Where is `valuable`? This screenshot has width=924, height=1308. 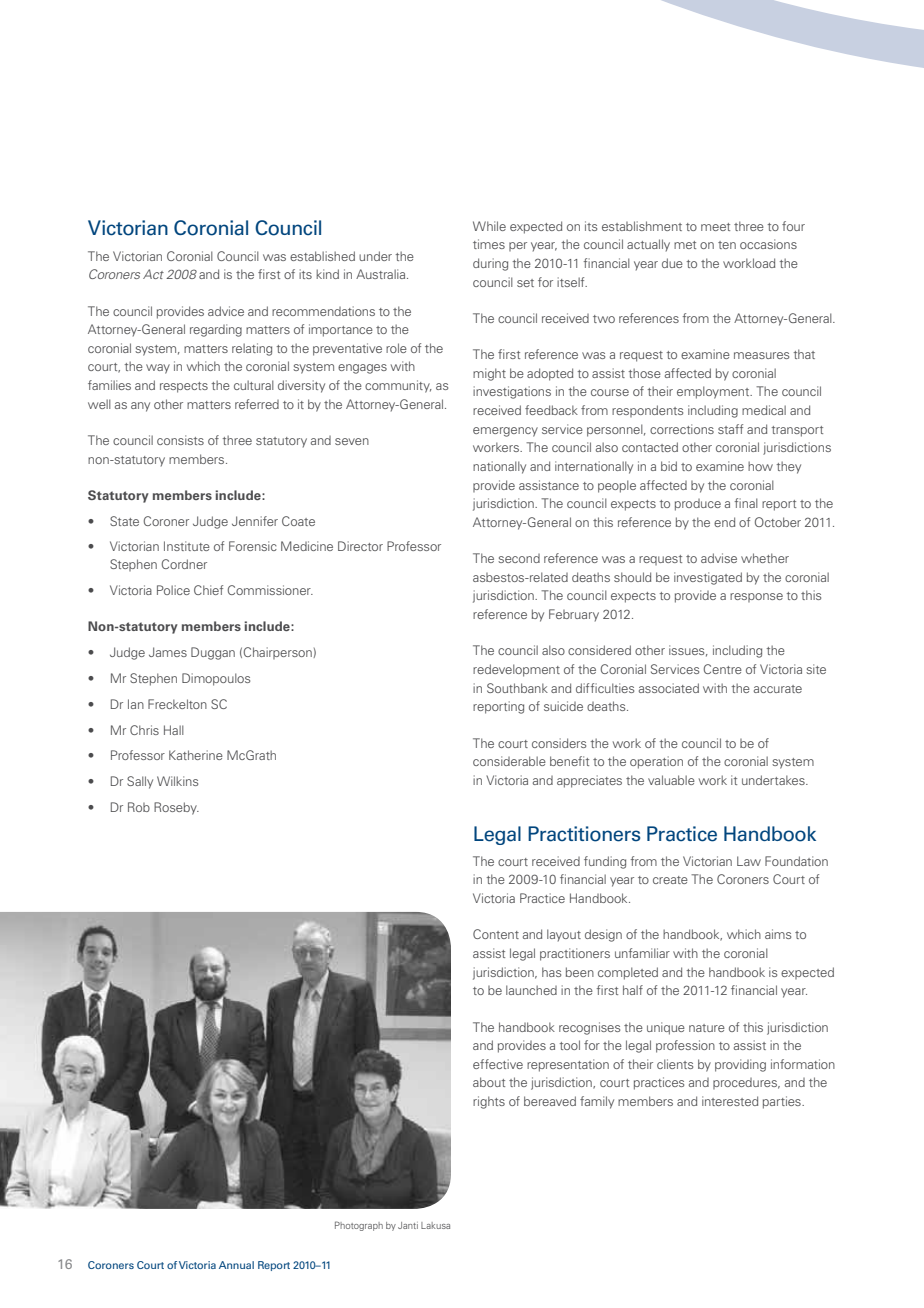
valuable is located at coordinates (671, 780).
